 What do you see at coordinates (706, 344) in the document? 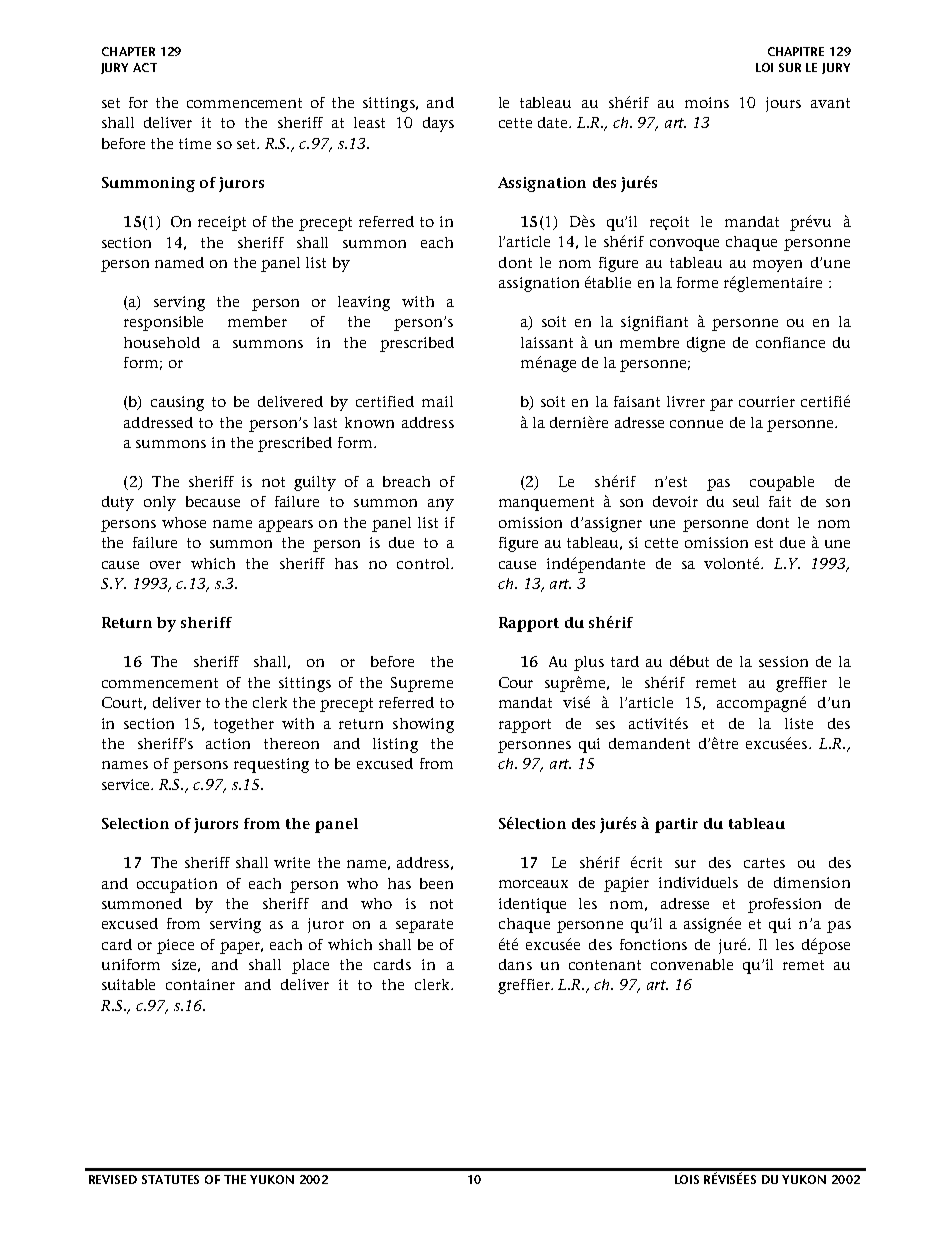
I see `digne` at bounding box center [706, 344].
